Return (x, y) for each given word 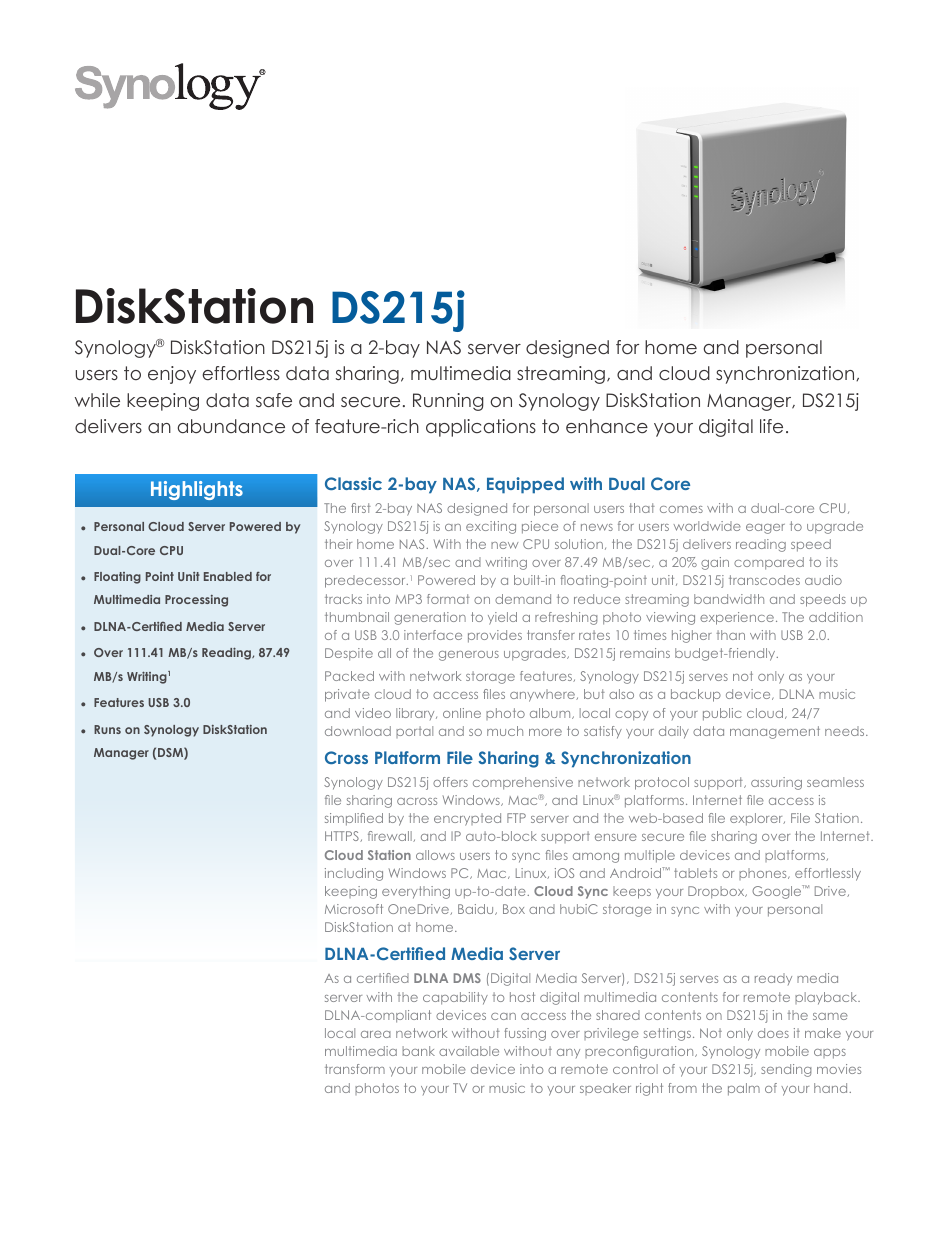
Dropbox (717, 892)
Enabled (228, 576)
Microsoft (354, 909)
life (771, 426)
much (505, 731)
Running (448, 402)
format (448, 599)
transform (355, 1069)
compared (769, 563)
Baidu (477, 909)
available (469, 1051)
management (775, 732)
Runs (107, 729)
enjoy (172, 375)
